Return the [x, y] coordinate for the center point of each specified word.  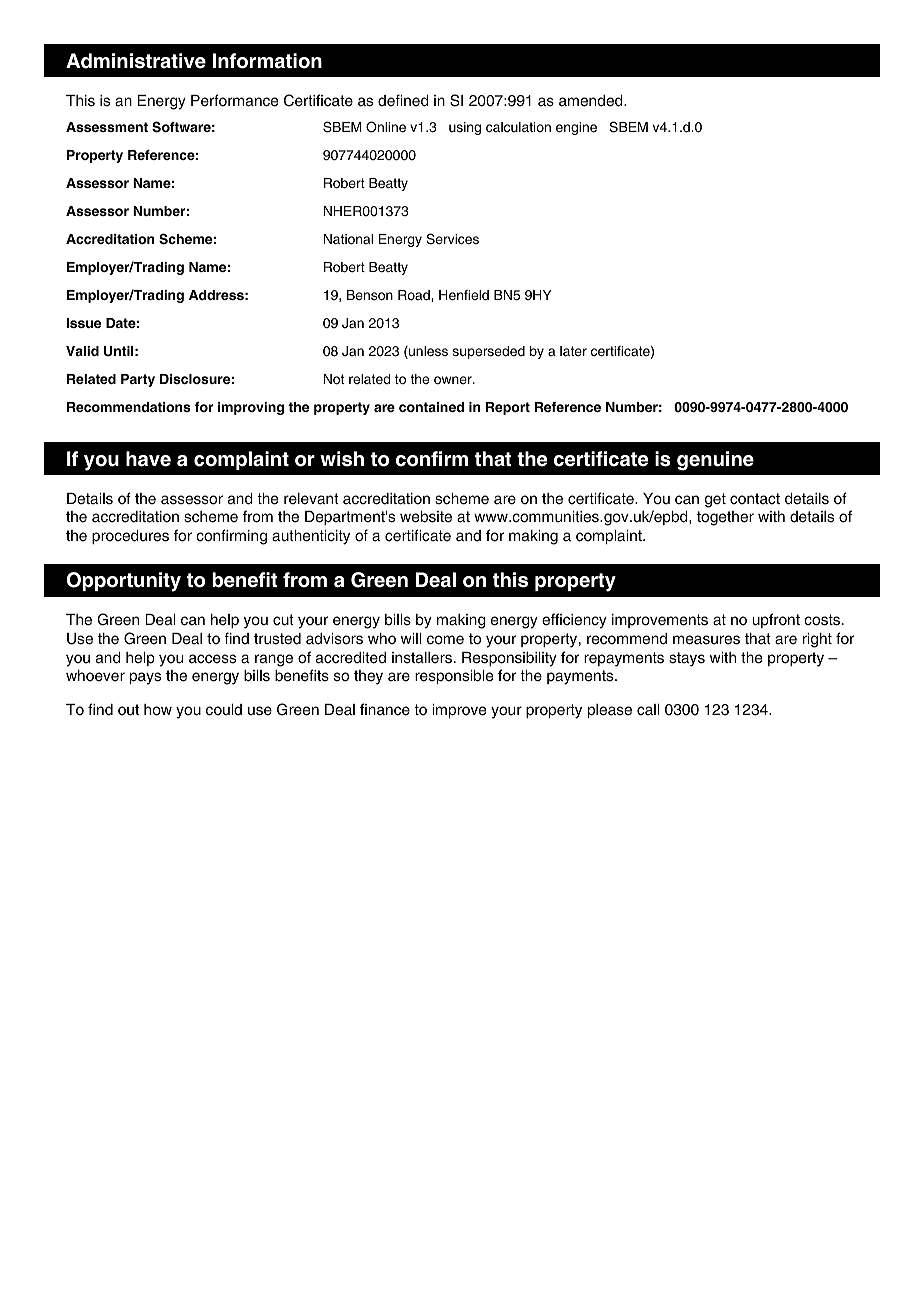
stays [687, 659]
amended [592, 101]
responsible [454, 677]
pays [145, 678]
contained [431, 407]
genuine [715, 461]
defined [403, 100]
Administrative [136, 61]
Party [138, 380]
